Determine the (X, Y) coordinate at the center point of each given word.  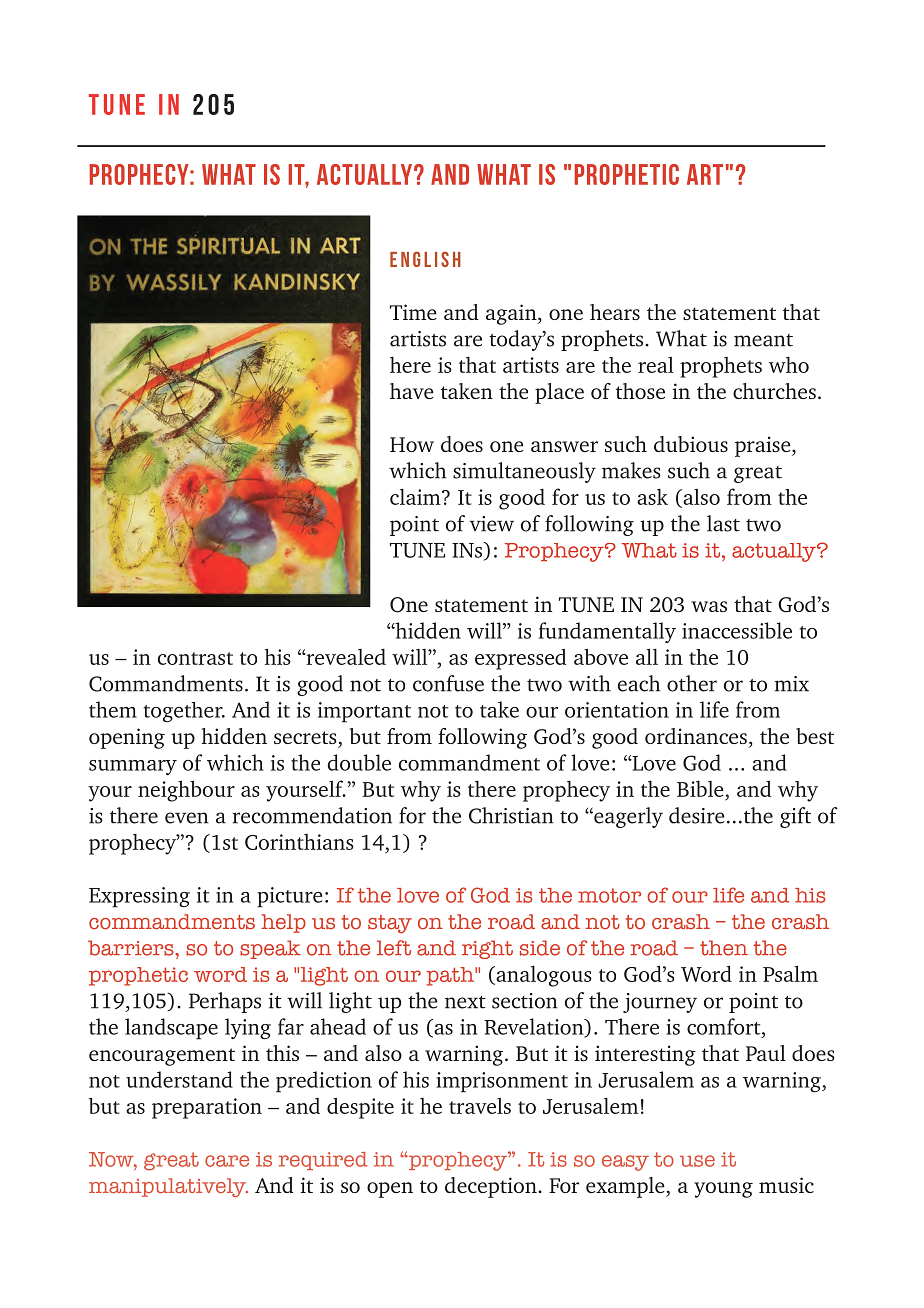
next (465, 1002)
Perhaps (225, 1002)
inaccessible (737, 630)
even (187, 818)
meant (763, 340)
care (227, 1161)
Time (413, 312)
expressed (520, 659)
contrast (195, 658)
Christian (511, 815)
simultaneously (524, 472)
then (724, 948)
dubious (691, 444)
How (412, 444)
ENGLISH (425, 259)
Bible (700, 789)
